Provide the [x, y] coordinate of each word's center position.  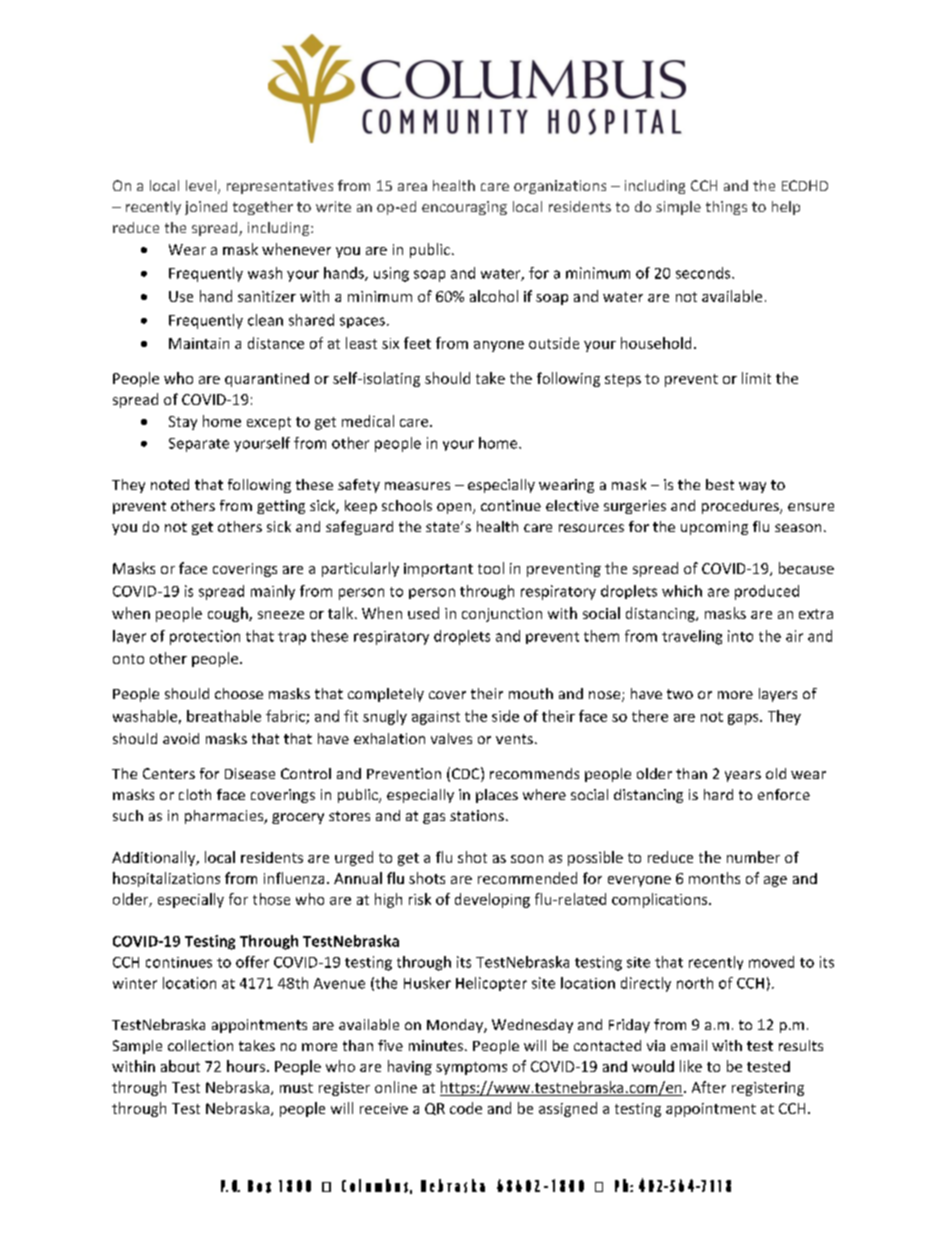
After [709, 1087]
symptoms [471, 1068]
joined [206, 208]
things [726, 208]
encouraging [464, 208]
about [180, 1066]
